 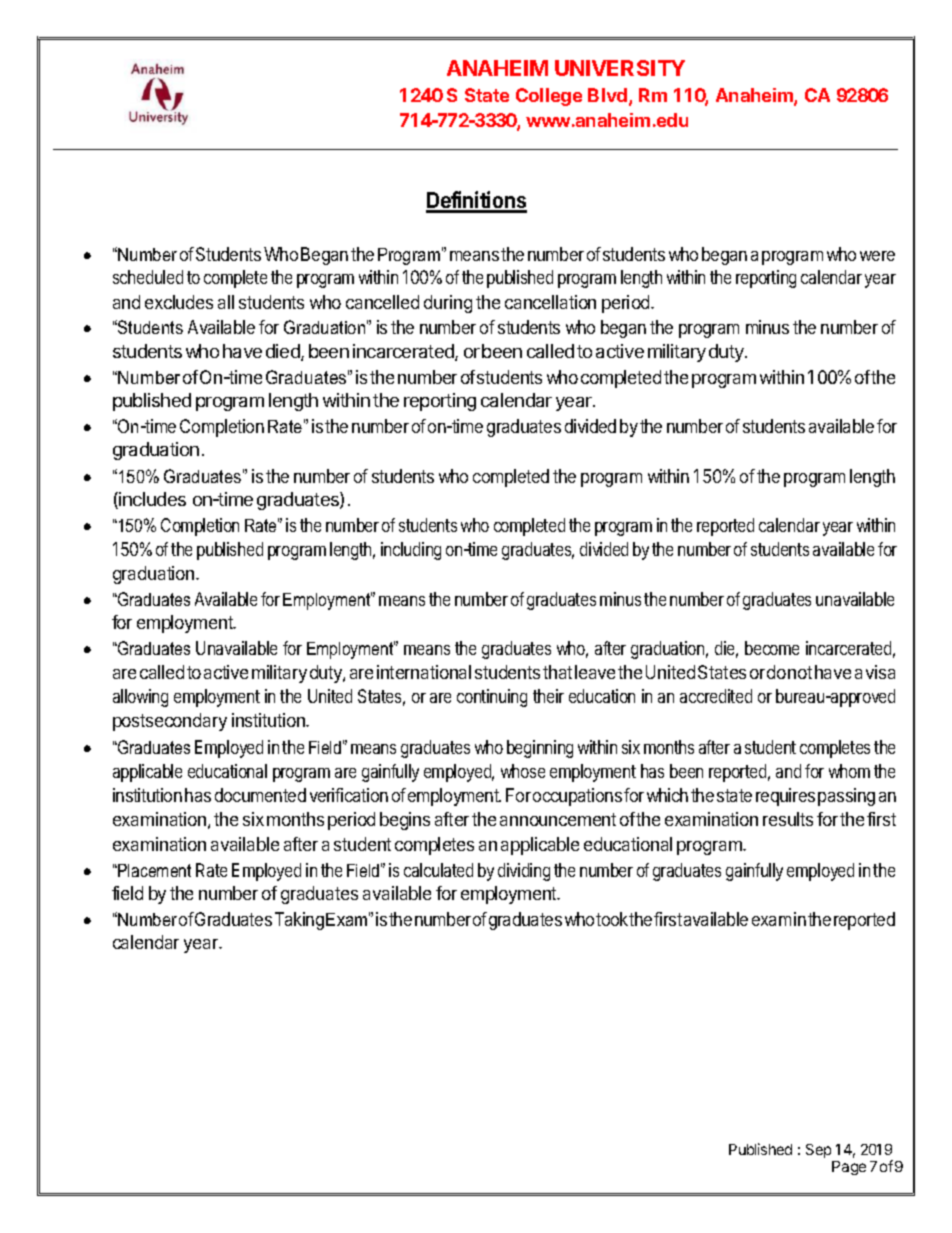 What do you see at coordinates (877, 256) in the screenshot?
I see `were` at bounding box center [877, 256].
